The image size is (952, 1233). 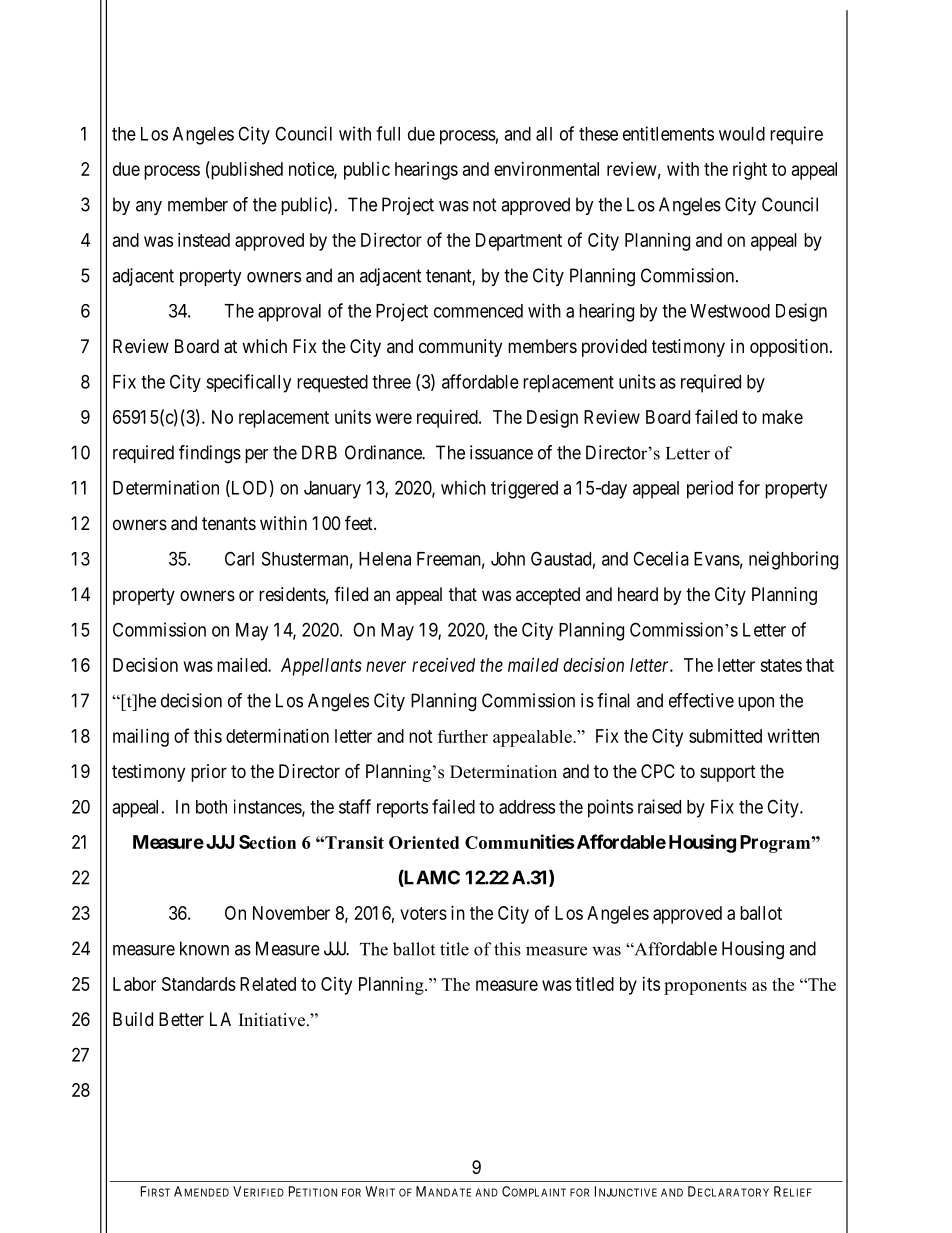 I want to click on voters, so click(x=423, y=913).
